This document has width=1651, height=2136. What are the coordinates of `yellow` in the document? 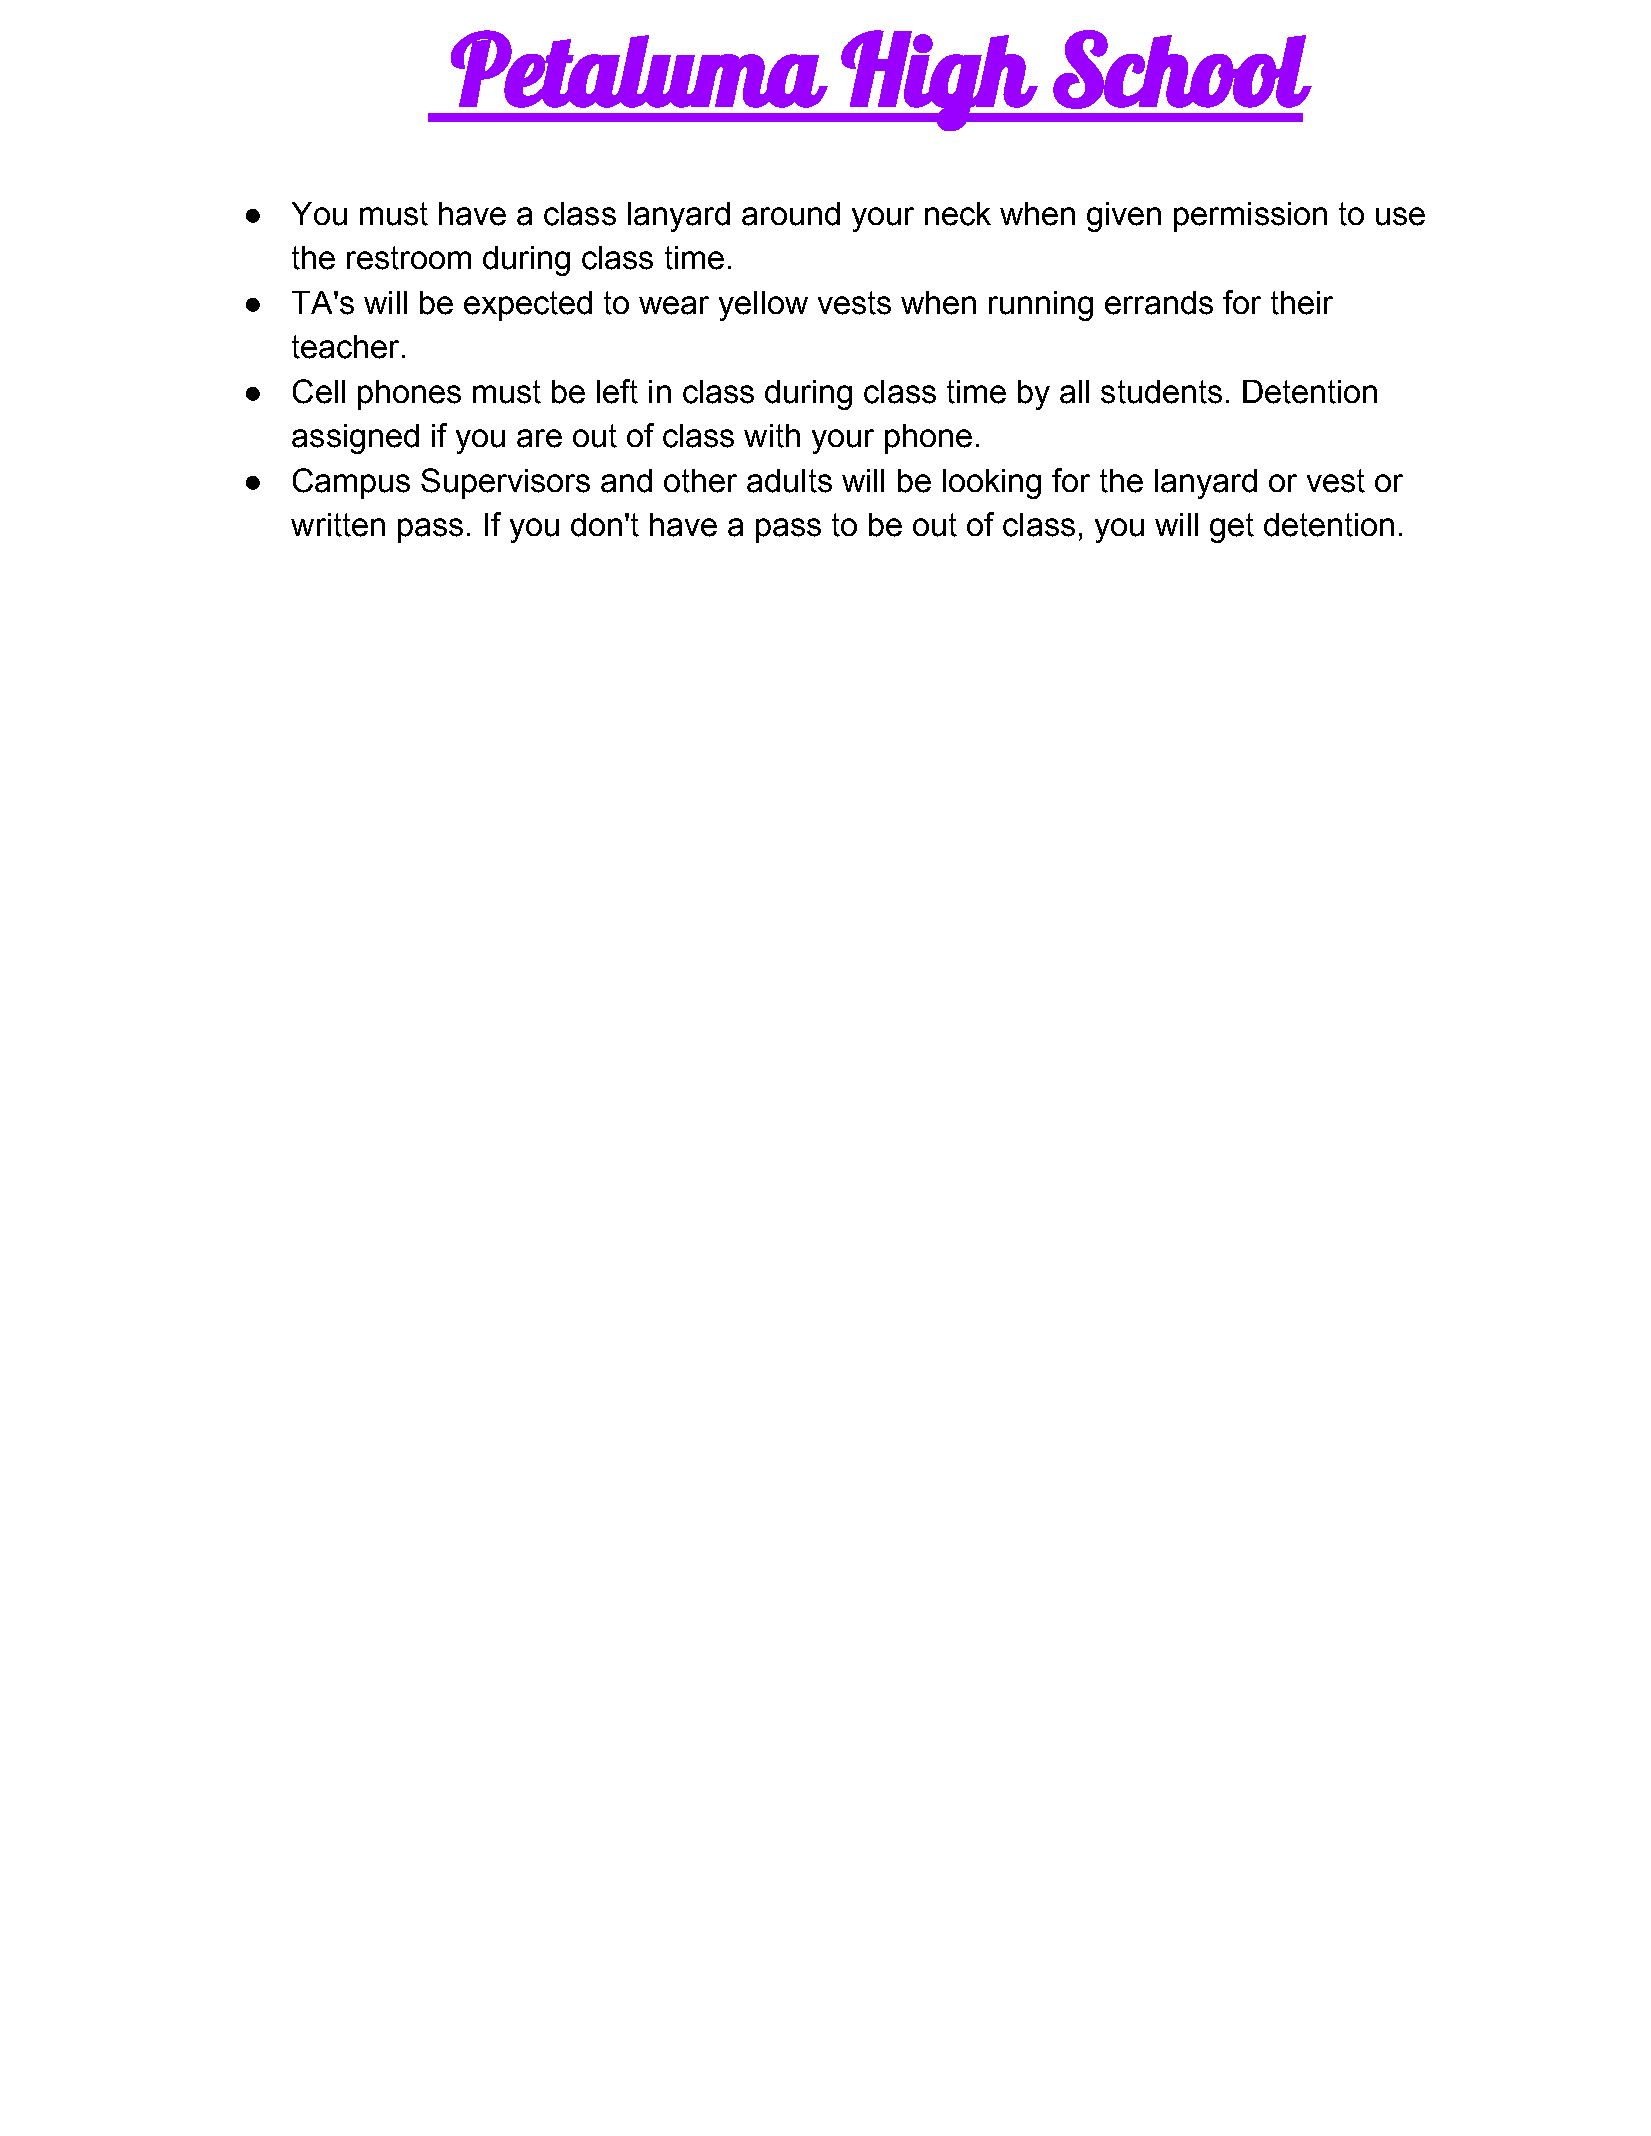 It's located at (763, 306).
